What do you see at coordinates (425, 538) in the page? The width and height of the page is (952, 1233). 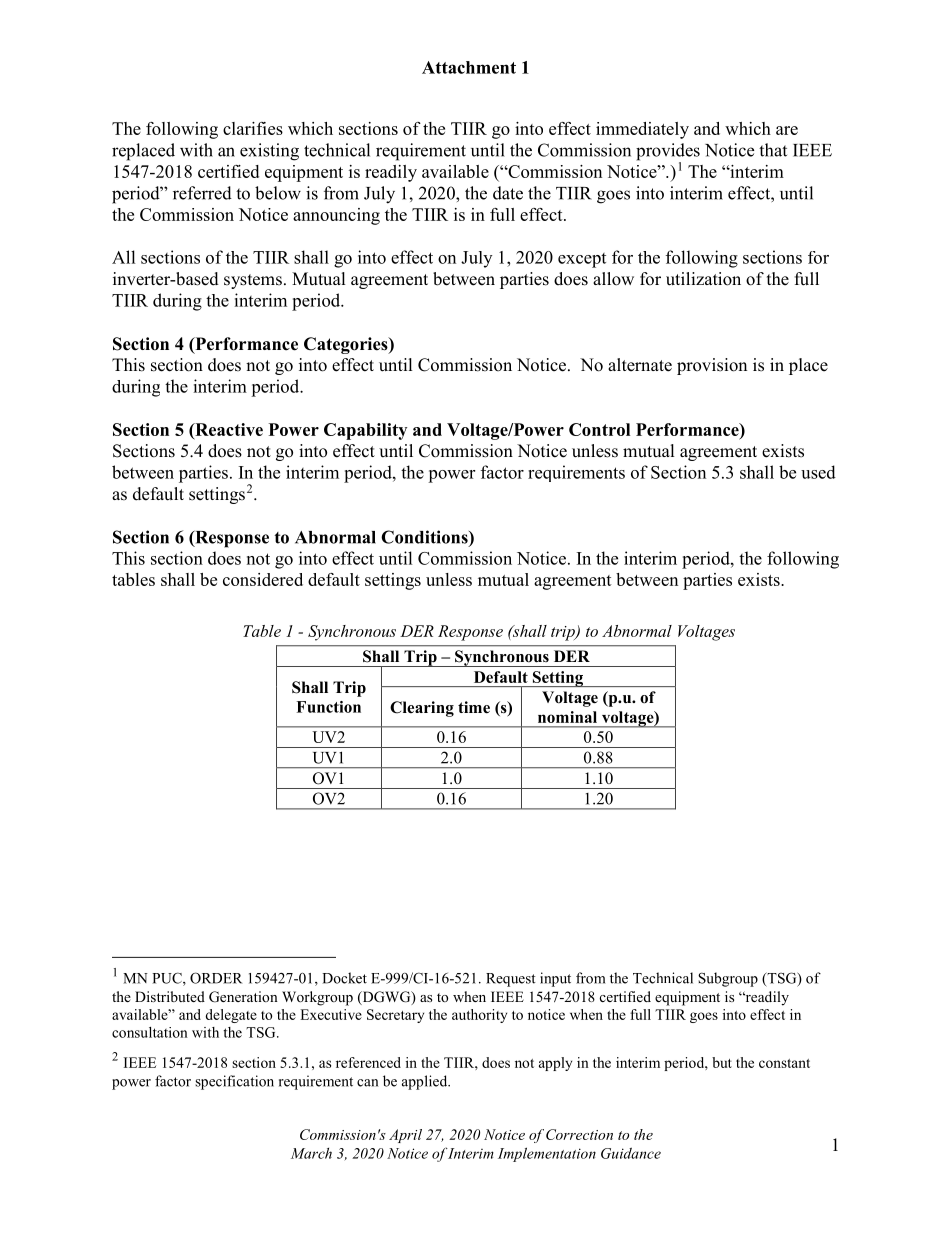 I see `Conditions` at bounding box center [425, 538].
